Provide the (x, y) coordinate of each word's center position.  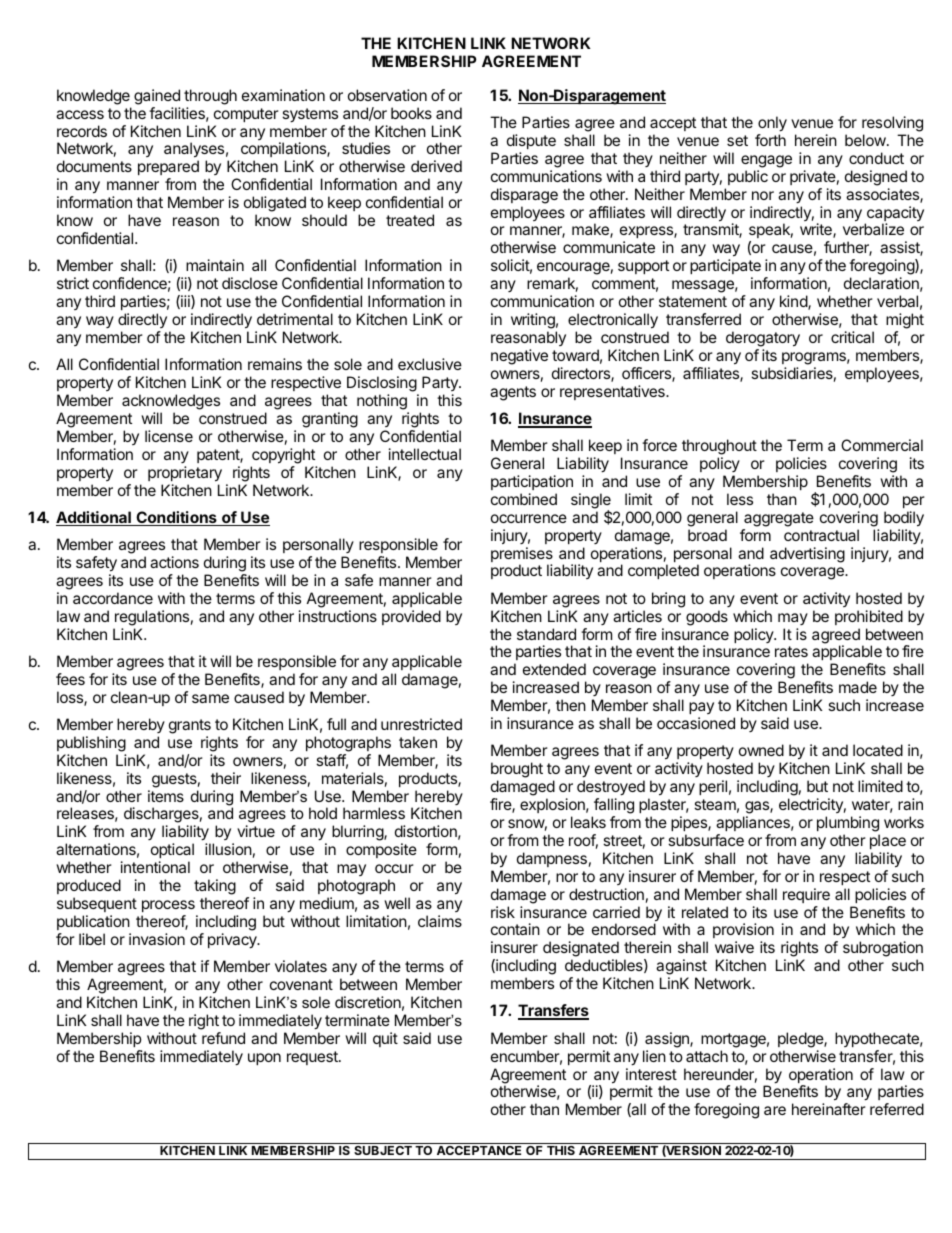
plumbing (848, 824)
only (772, 124)
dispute (531, 141)
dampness (552, 859)
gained (157, 97)
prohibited (869, 617)
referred (897, 1109)
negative (519, 357)
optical (172, 850)
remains (275, 364)
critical (852, 337)
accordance (113, 598)
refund (223, 1038)
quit (385, 1039)
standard (546, 634)
